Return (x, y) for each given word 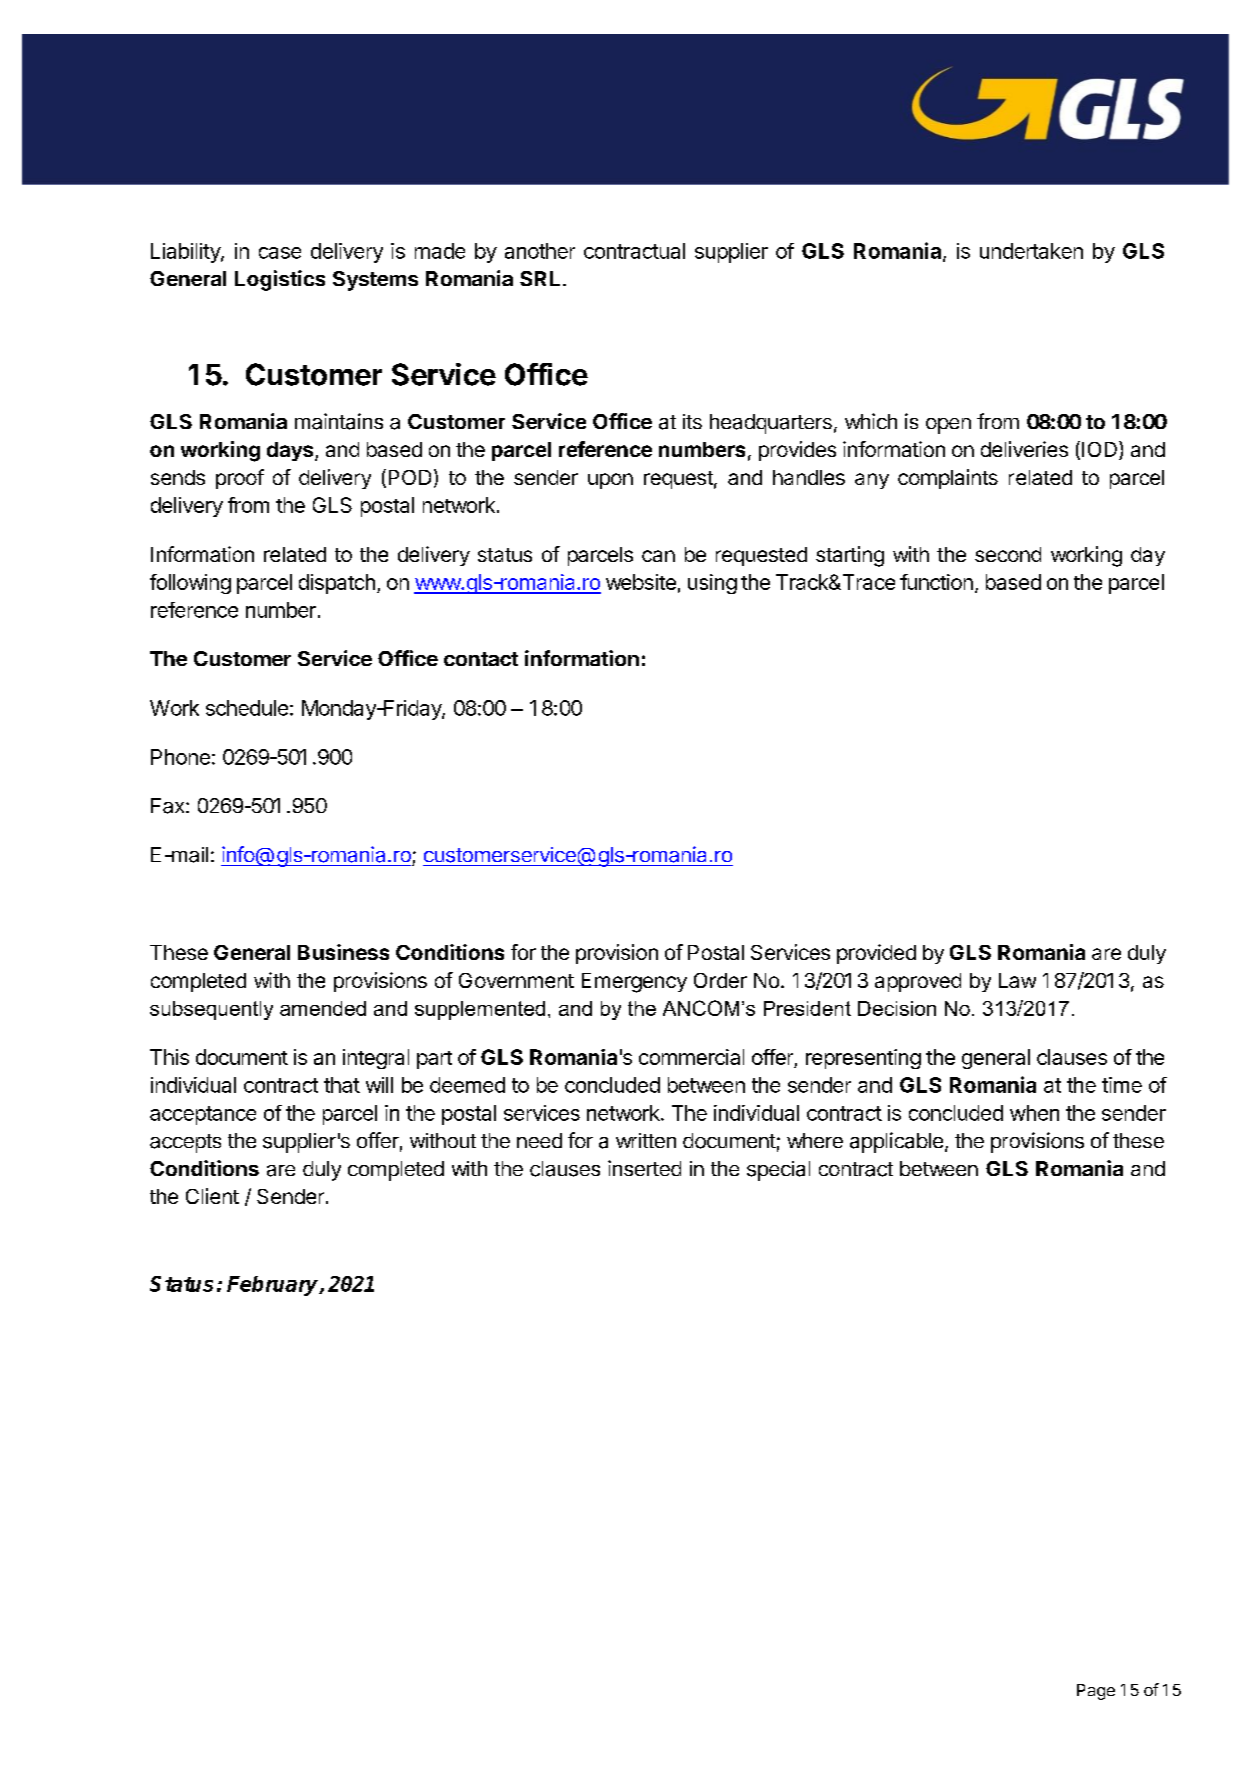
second (1008, 554)
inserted (644, 1168)
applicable (896, 1142)
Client (212, 1196)
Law (1017, 980)
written (646, 1140)
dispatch (337, 584)
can (658, 556)
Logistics (280, 280)
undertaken (1031, 251)
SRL (540, 278)
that (342, 1085)
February (274, 1286)
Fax (169, 806)
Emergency (634, 983)
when (1034, 1113)
